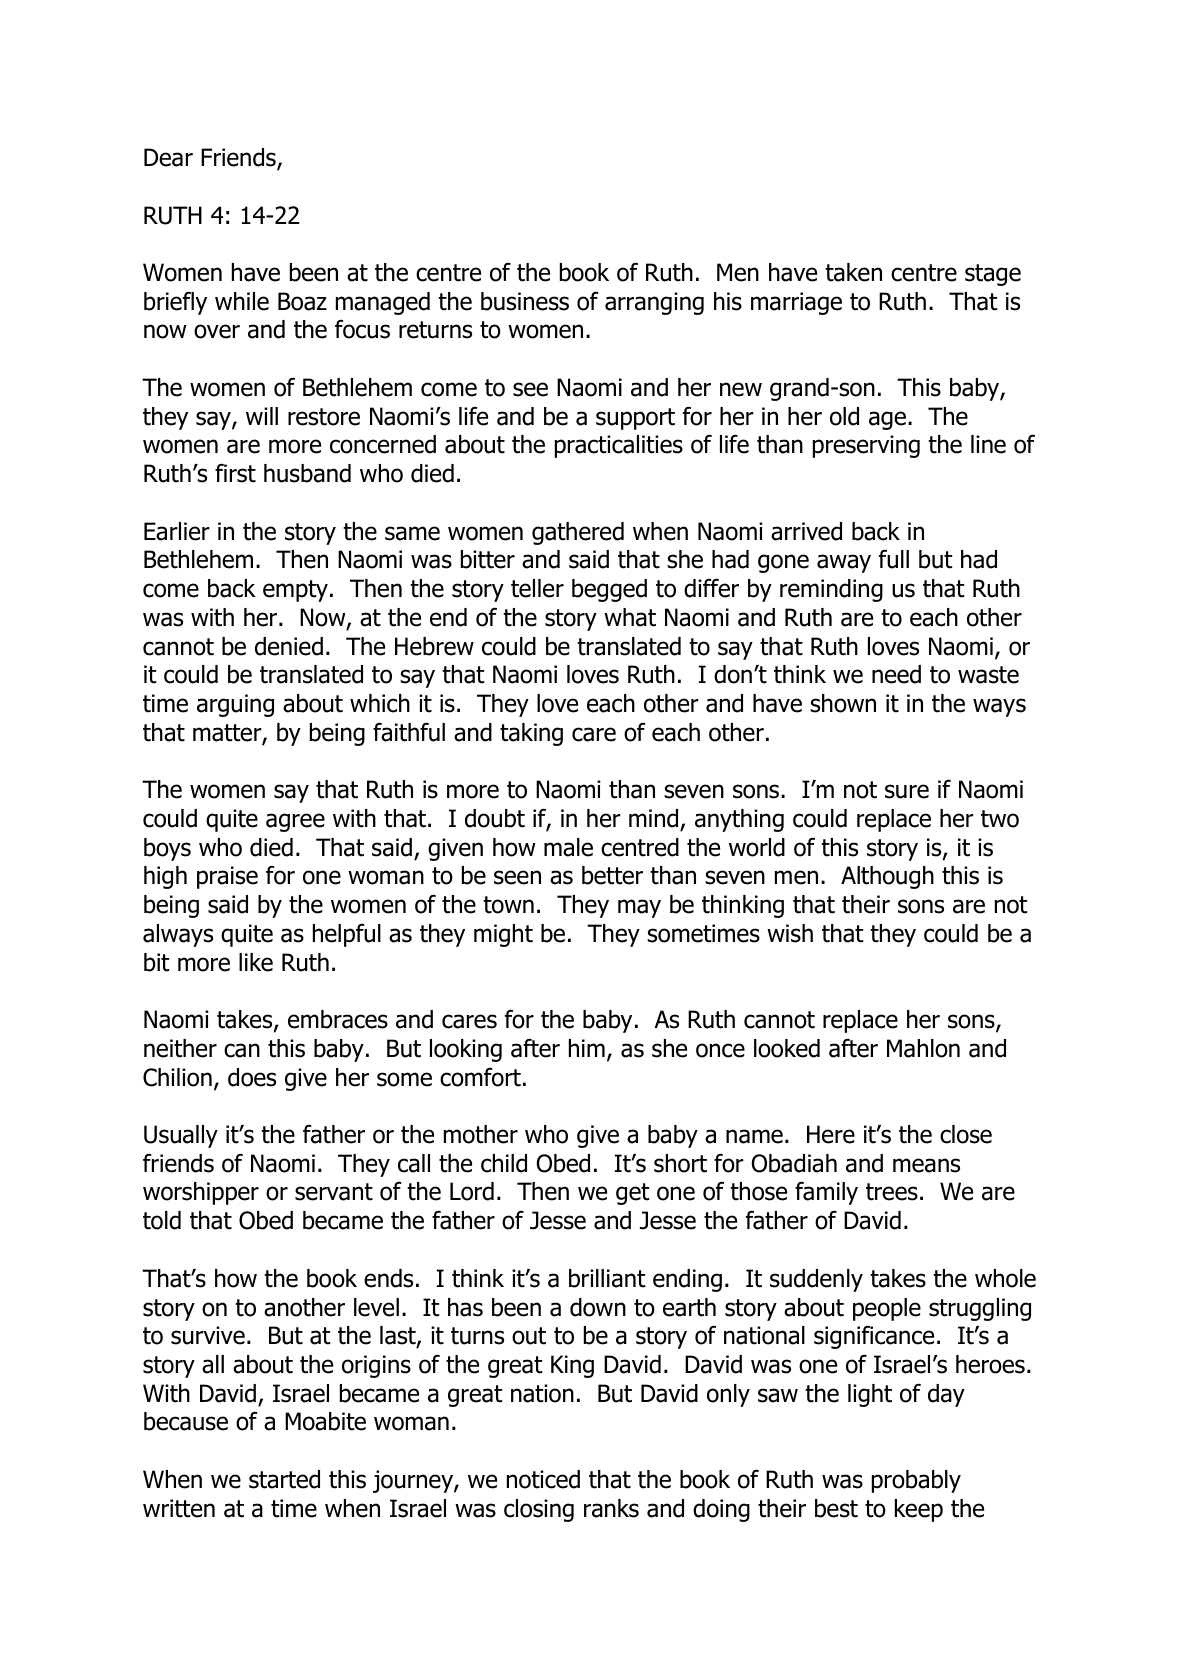 The height and width of the screenshot is (1670, 1181). I want to click on worshipper, so click(201, 1193).
